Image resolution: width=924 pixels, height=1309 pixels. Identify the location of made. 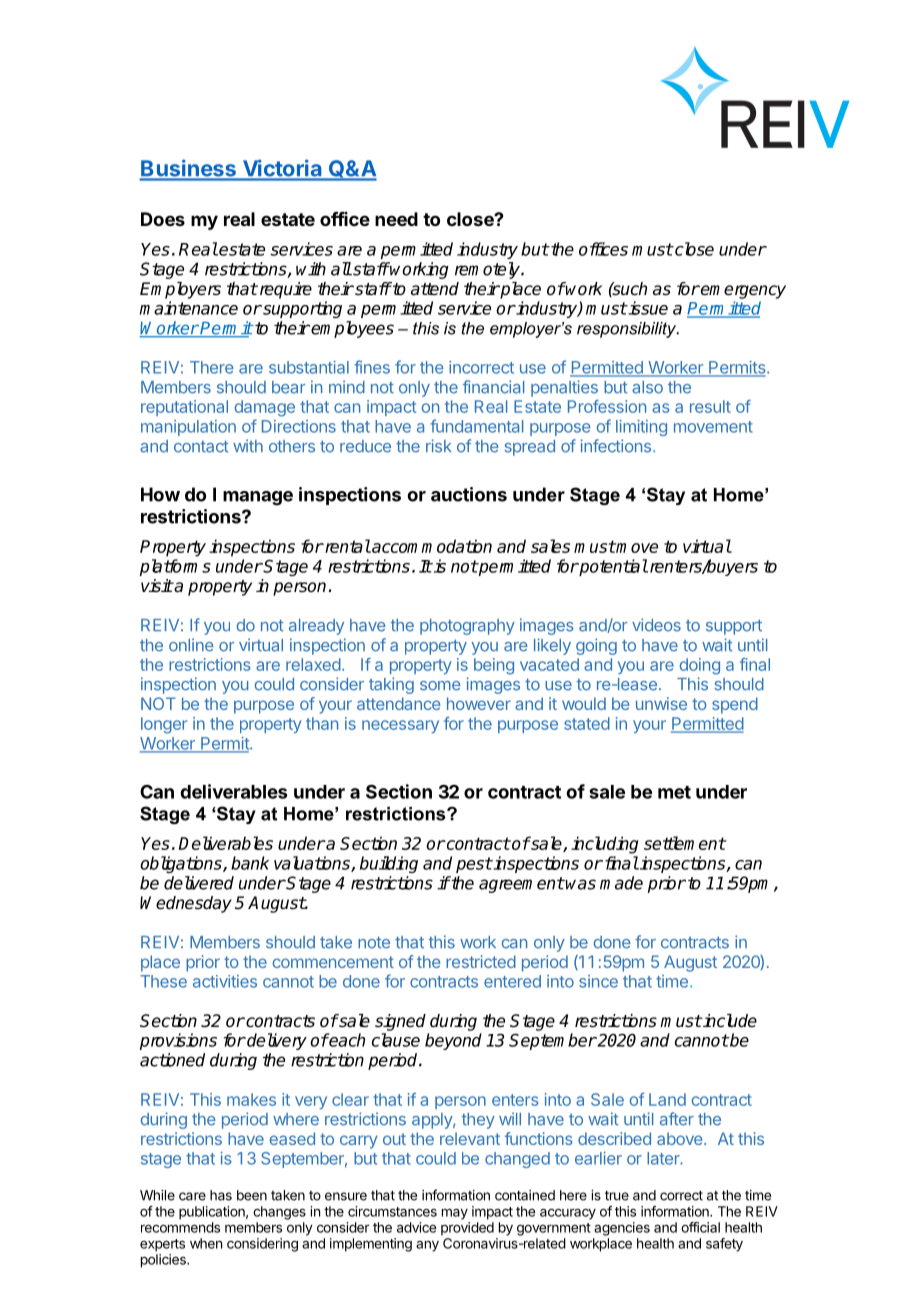
(621, 883).
